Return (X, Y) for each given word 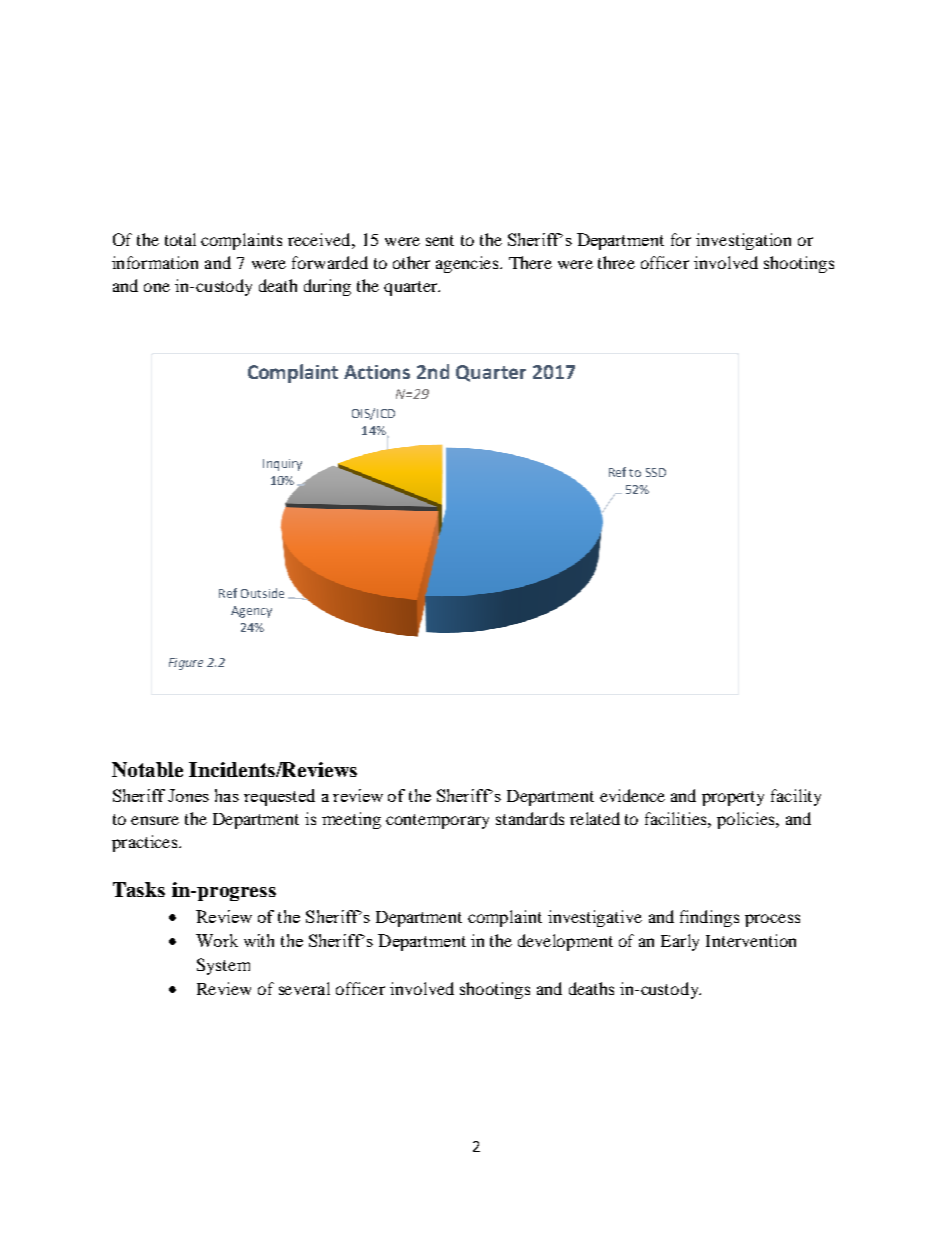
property (733, 798)
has (227, 795)
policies (747, 820)
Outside (262, 593)
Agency (251, 612)
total (180, 239)
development (565, 942)
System (223, 966)
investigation (743, 241)
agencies (468, 264)
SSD (656, 472)
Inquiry (282, 465)
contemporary (437, 821)
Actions (377, 372)
